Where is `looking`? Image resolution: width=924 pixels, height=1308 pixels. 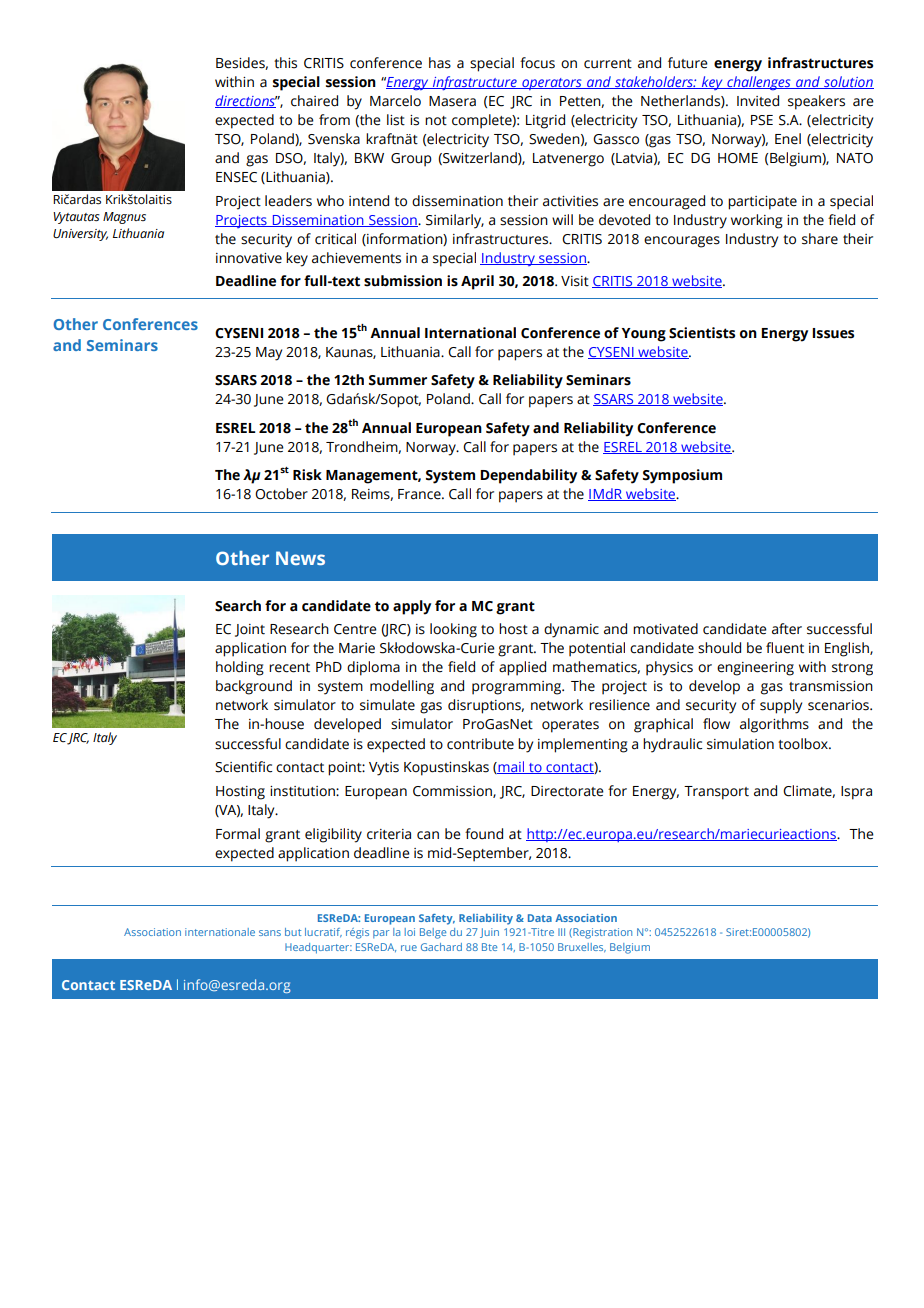 looking is located at coordinates (453, 630).
